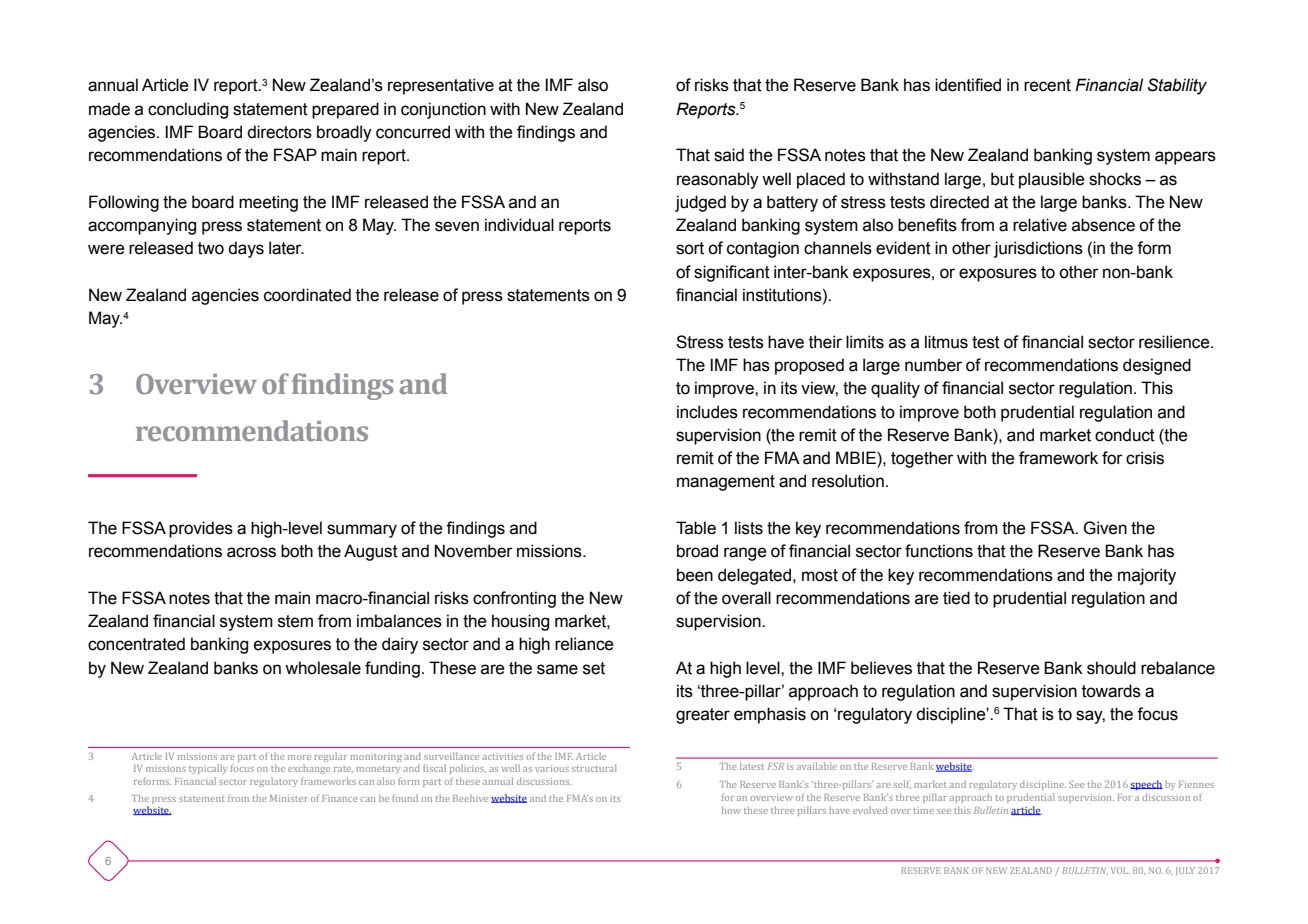 This document has height=924, width=1308. What do you see at coordinates (246, 249) in the document?
I see `days` at bounding box center [246, 249].
